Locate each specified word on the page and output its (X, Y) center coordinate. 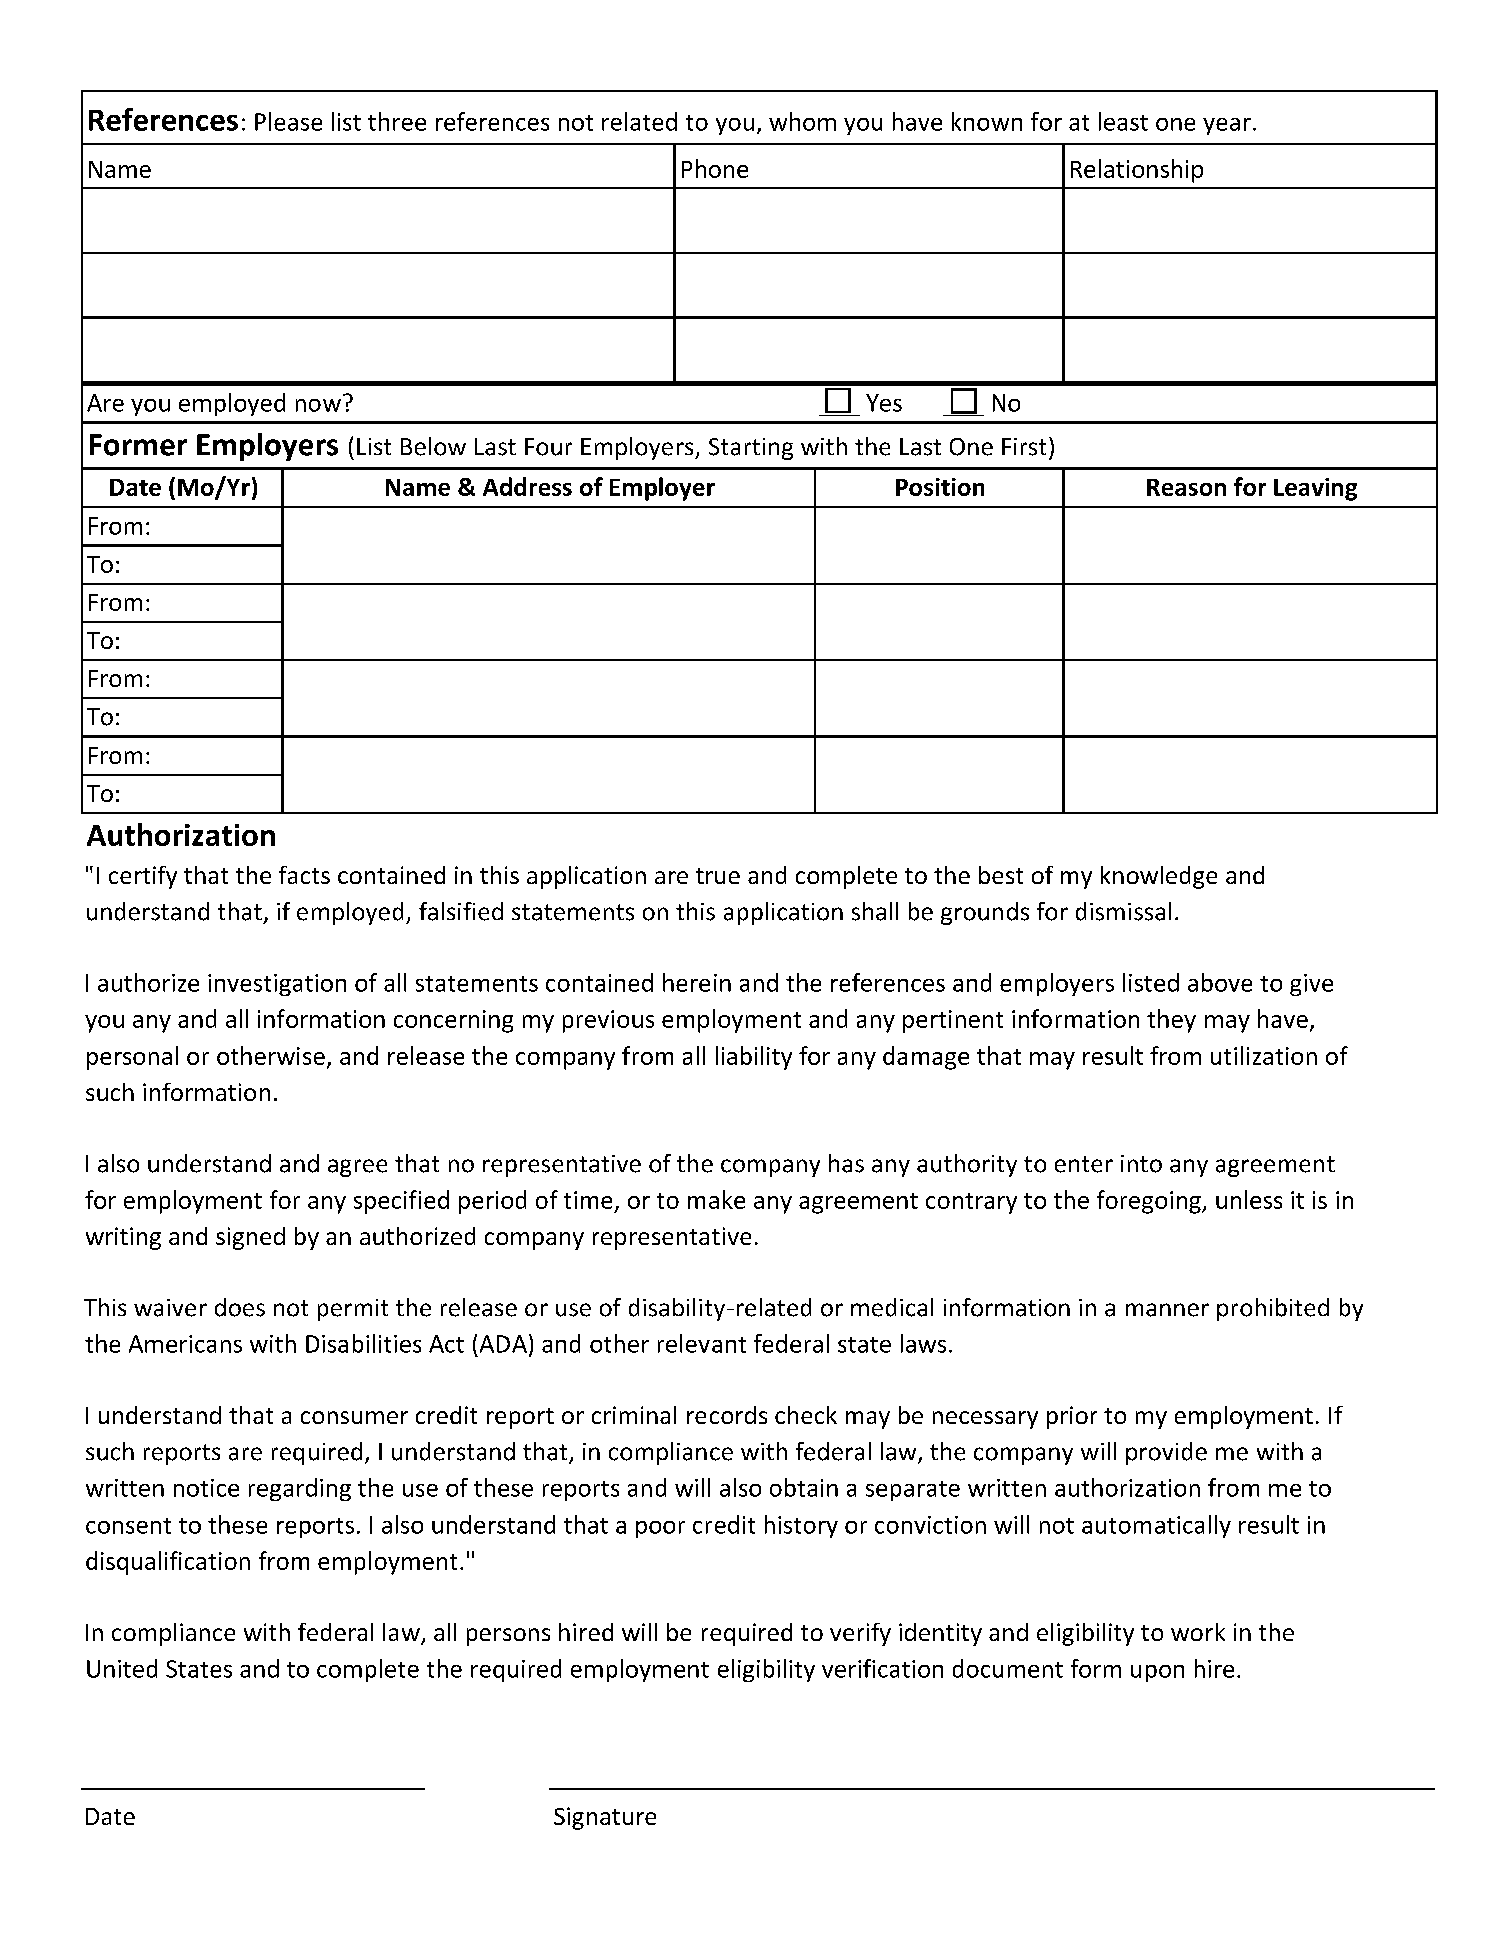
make (716, 1199)
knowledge (1159, 877)
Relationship (1137, 171)
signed (250, 1238)
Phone (715, 168)
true (718, 876)
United (122, 1668)
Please (288, 121)
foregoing (1150, 1202)
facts (304, 875)
